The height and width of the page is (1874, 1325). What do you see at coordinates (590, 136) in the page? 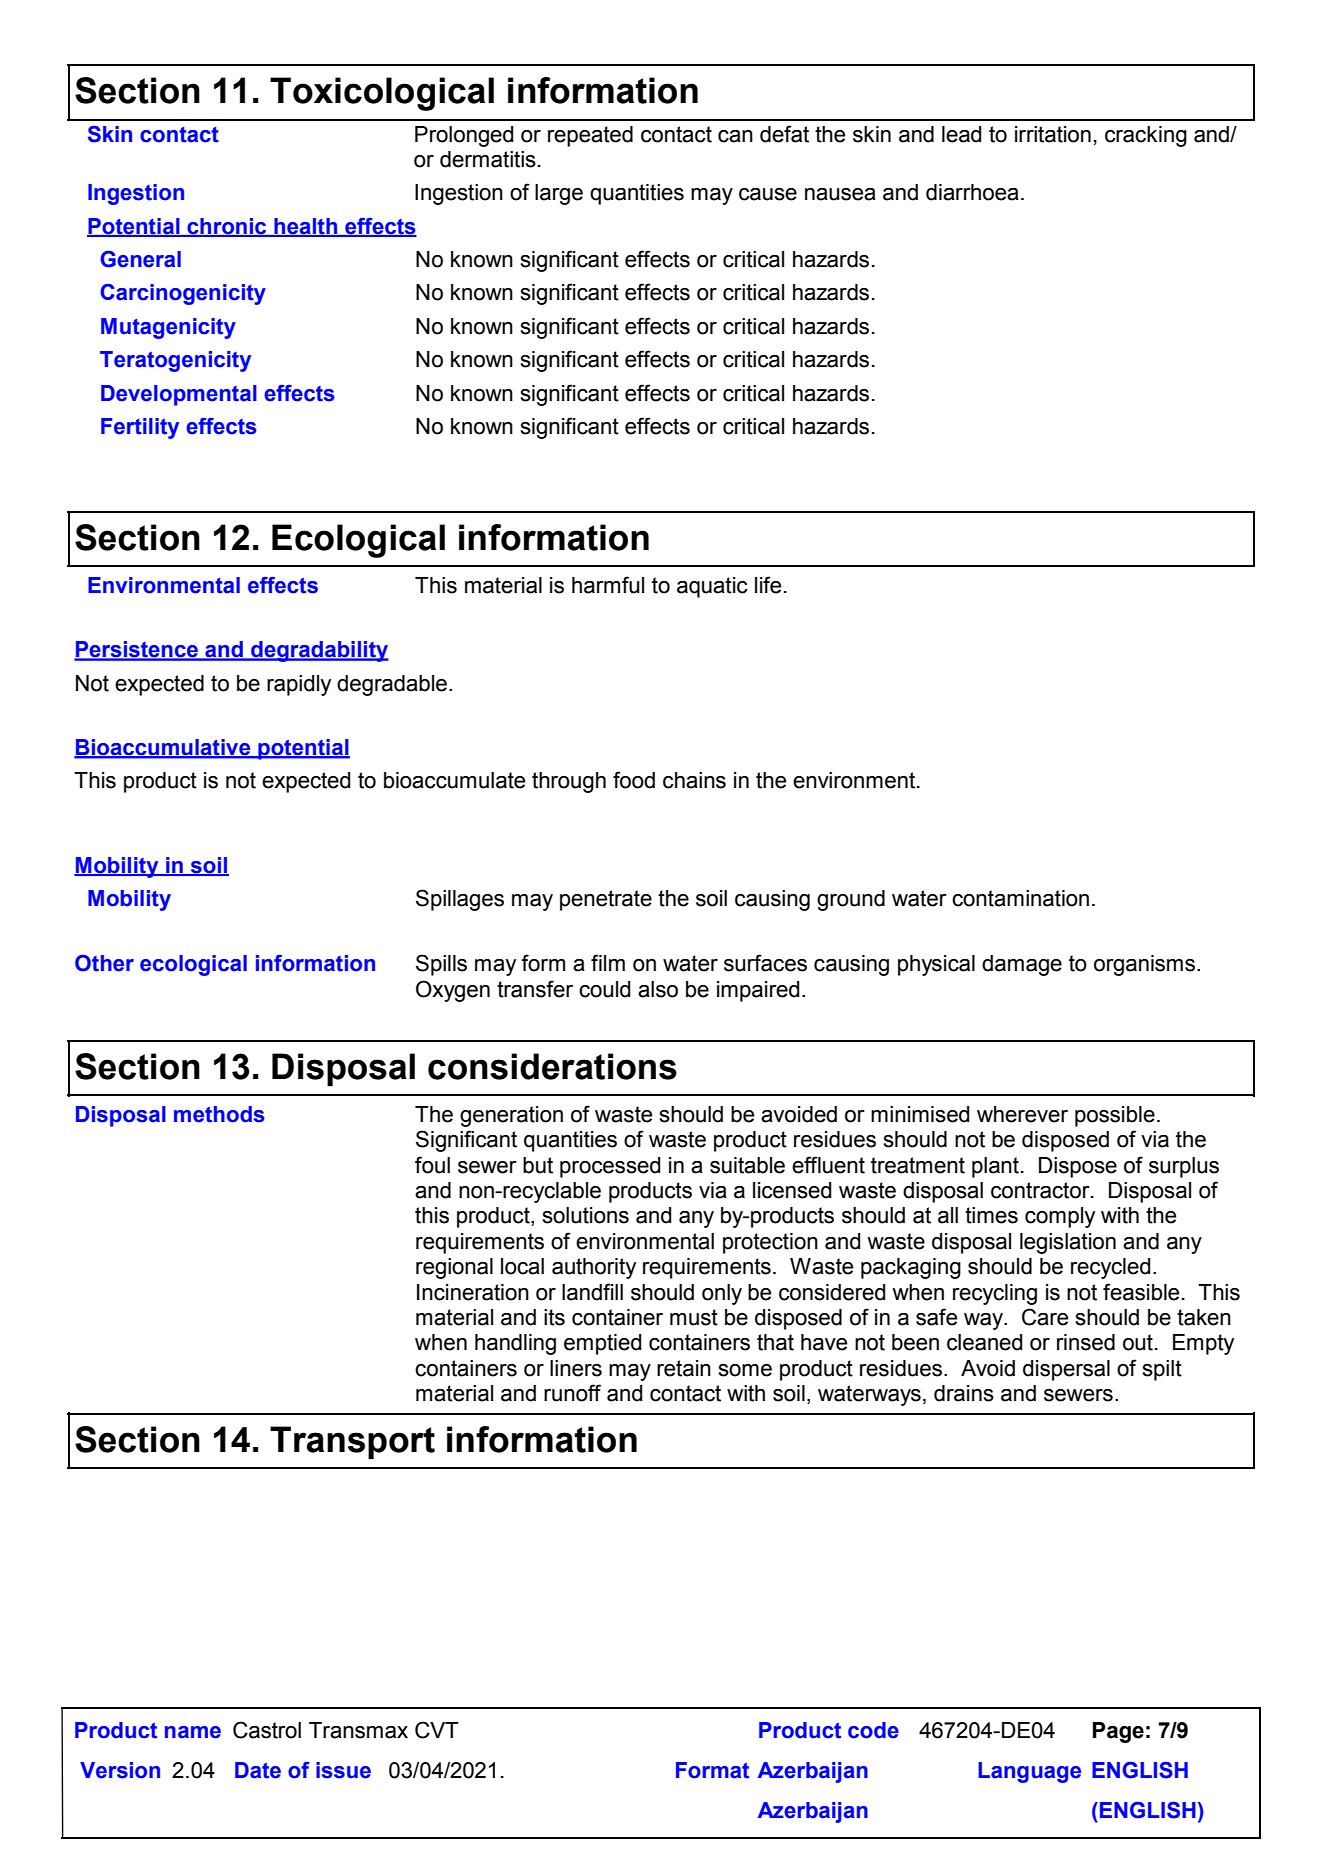
I see `repeated` at bounding box center [590, 136].
